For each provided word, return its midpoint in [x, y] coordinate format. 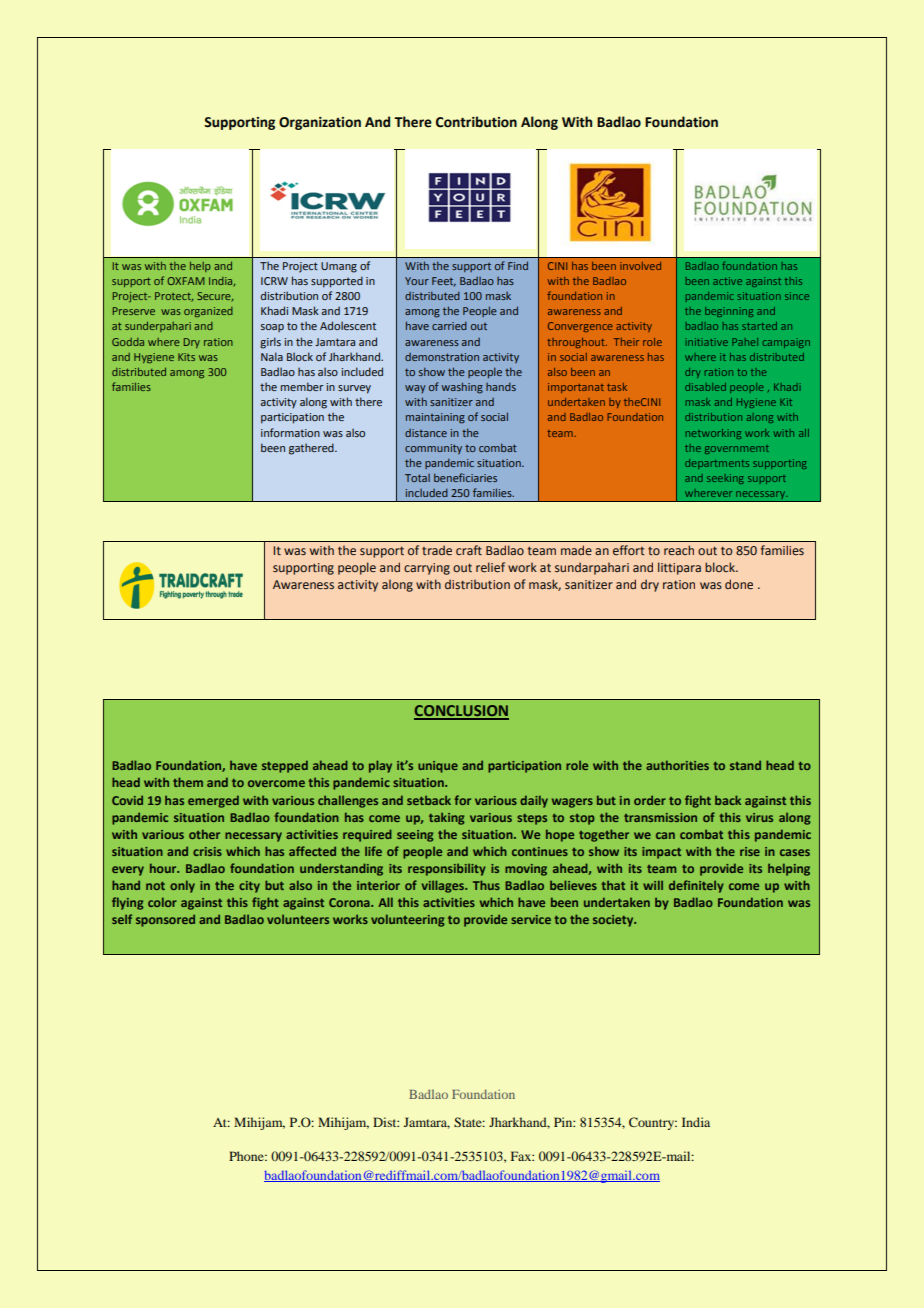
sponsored [165, 920]
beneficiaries [465, 477]
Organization [320, 123]
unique [438, 767]
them [188, 782]
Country [653, 1123]
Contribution [476, 122]
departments [717, 464]
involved [640, 266]
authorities [677, 765]
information [290, 432]
